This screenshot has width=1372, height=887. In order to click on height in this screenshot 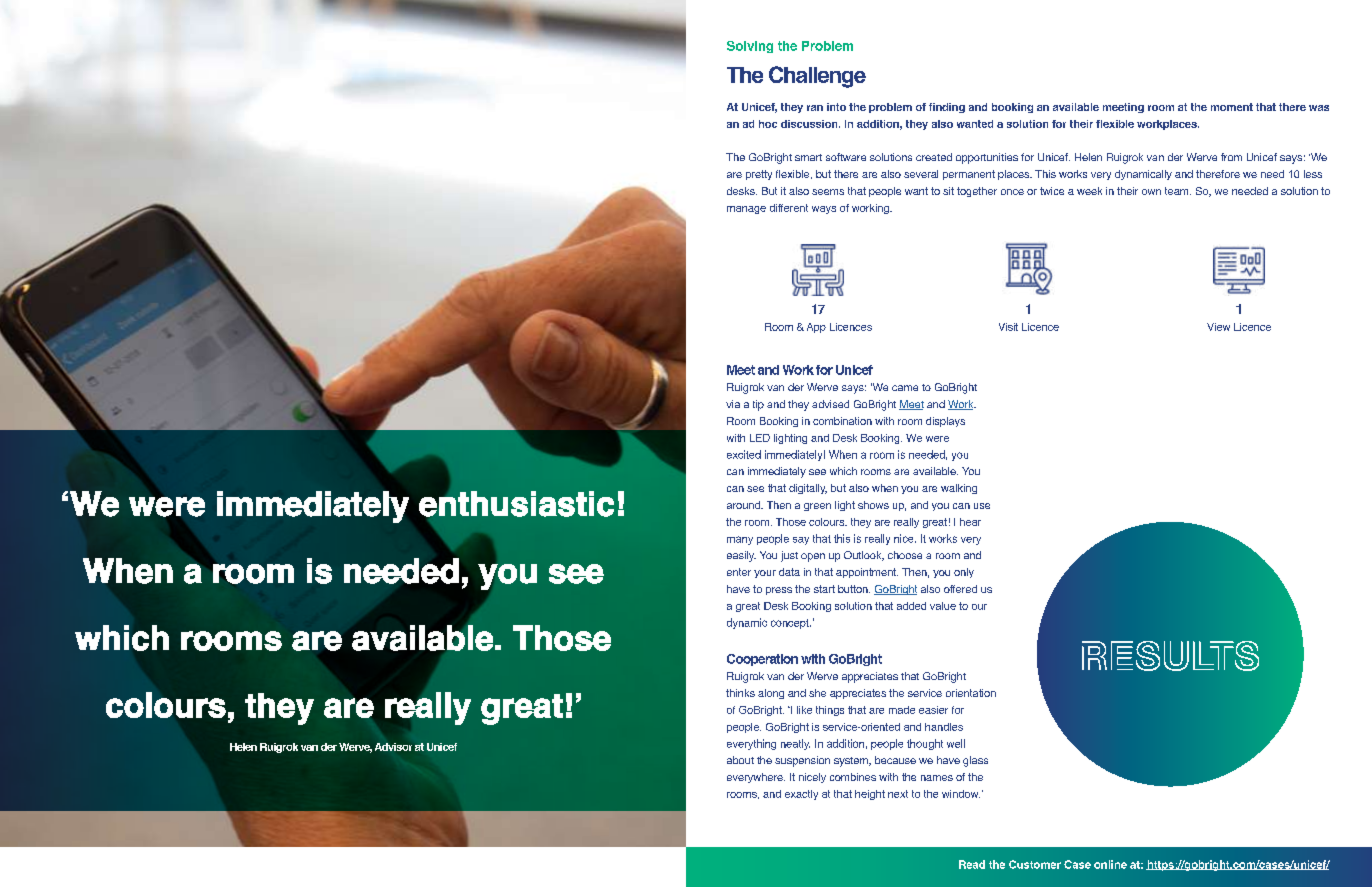, I will do `click(870, 795)`.
